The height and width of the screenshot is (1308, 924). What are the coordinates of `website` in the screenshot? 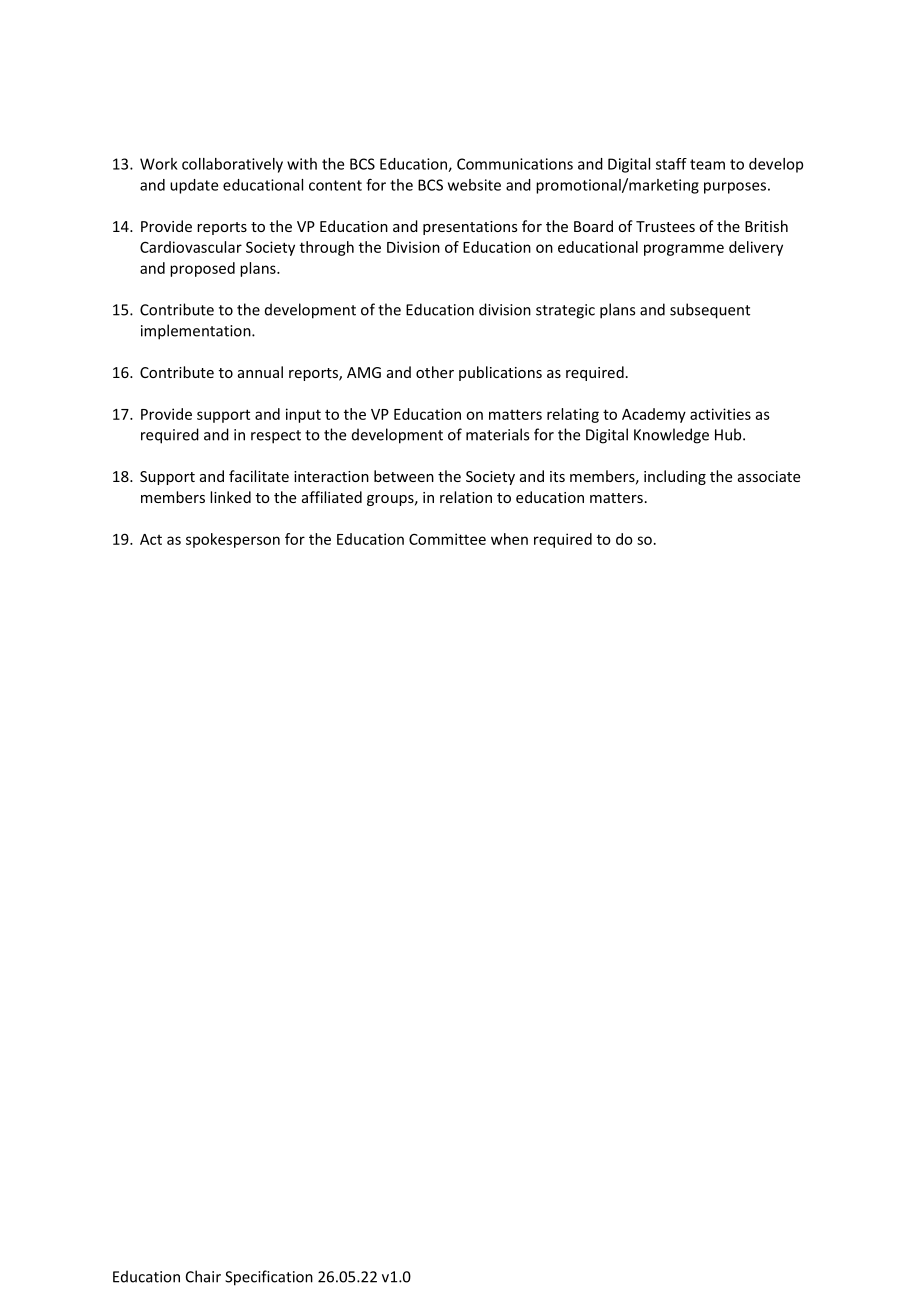 It's located at (474, 185).
